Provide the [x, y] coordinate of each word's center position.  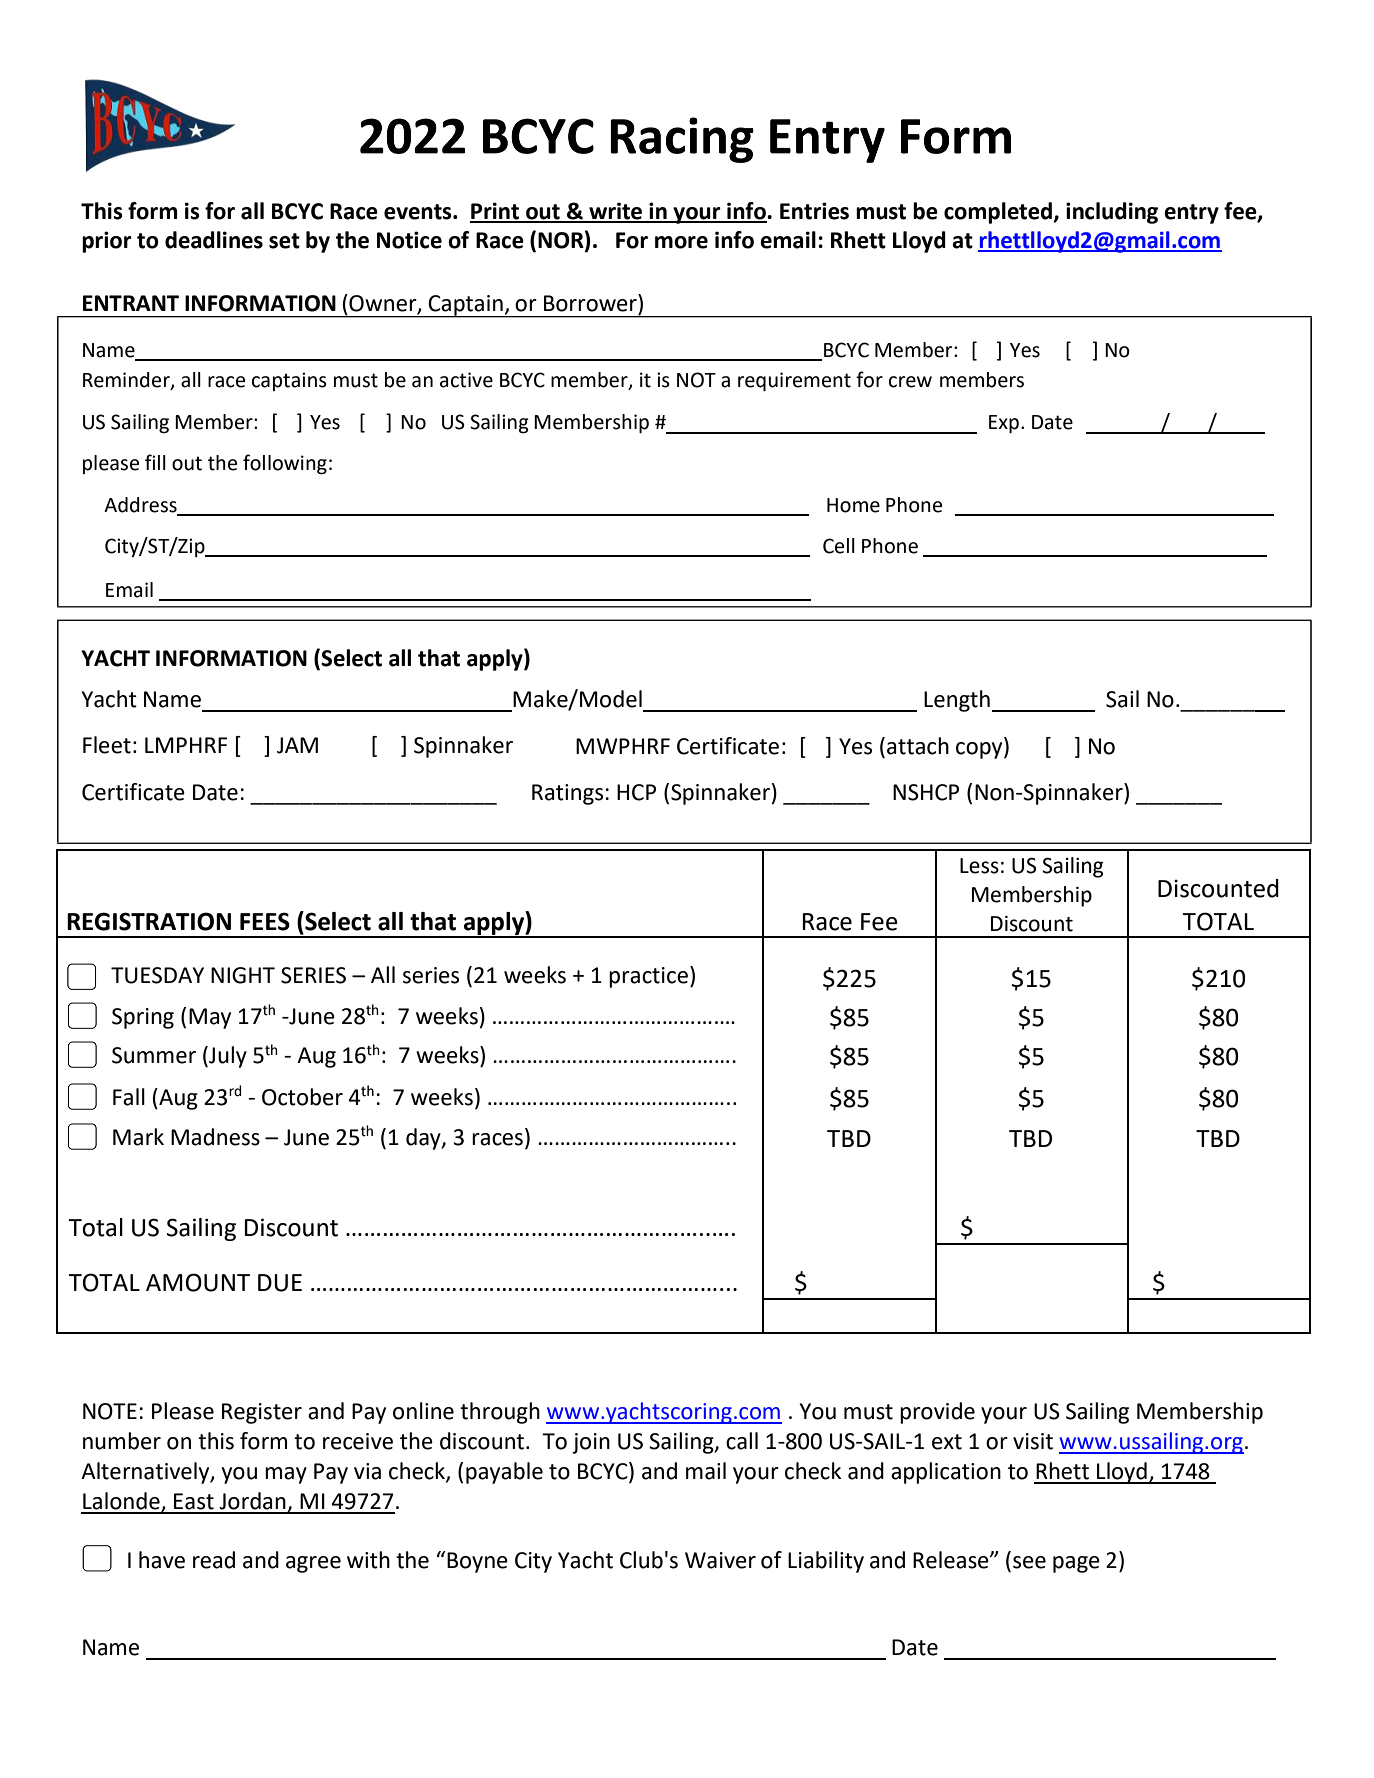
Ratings [567, 794]
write [615, 212]
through [500, 1413]
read [214, 1560]
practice [648, 977]
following [285, 464]
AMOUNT [198, 1282]
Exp [1004, 424]
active [466, 380]
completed [999, 213]
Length [957, 701]
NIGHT [243, 975]
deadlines [214, 240]
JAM [297, 745]
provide [937, 1413]
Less [979, 866]
